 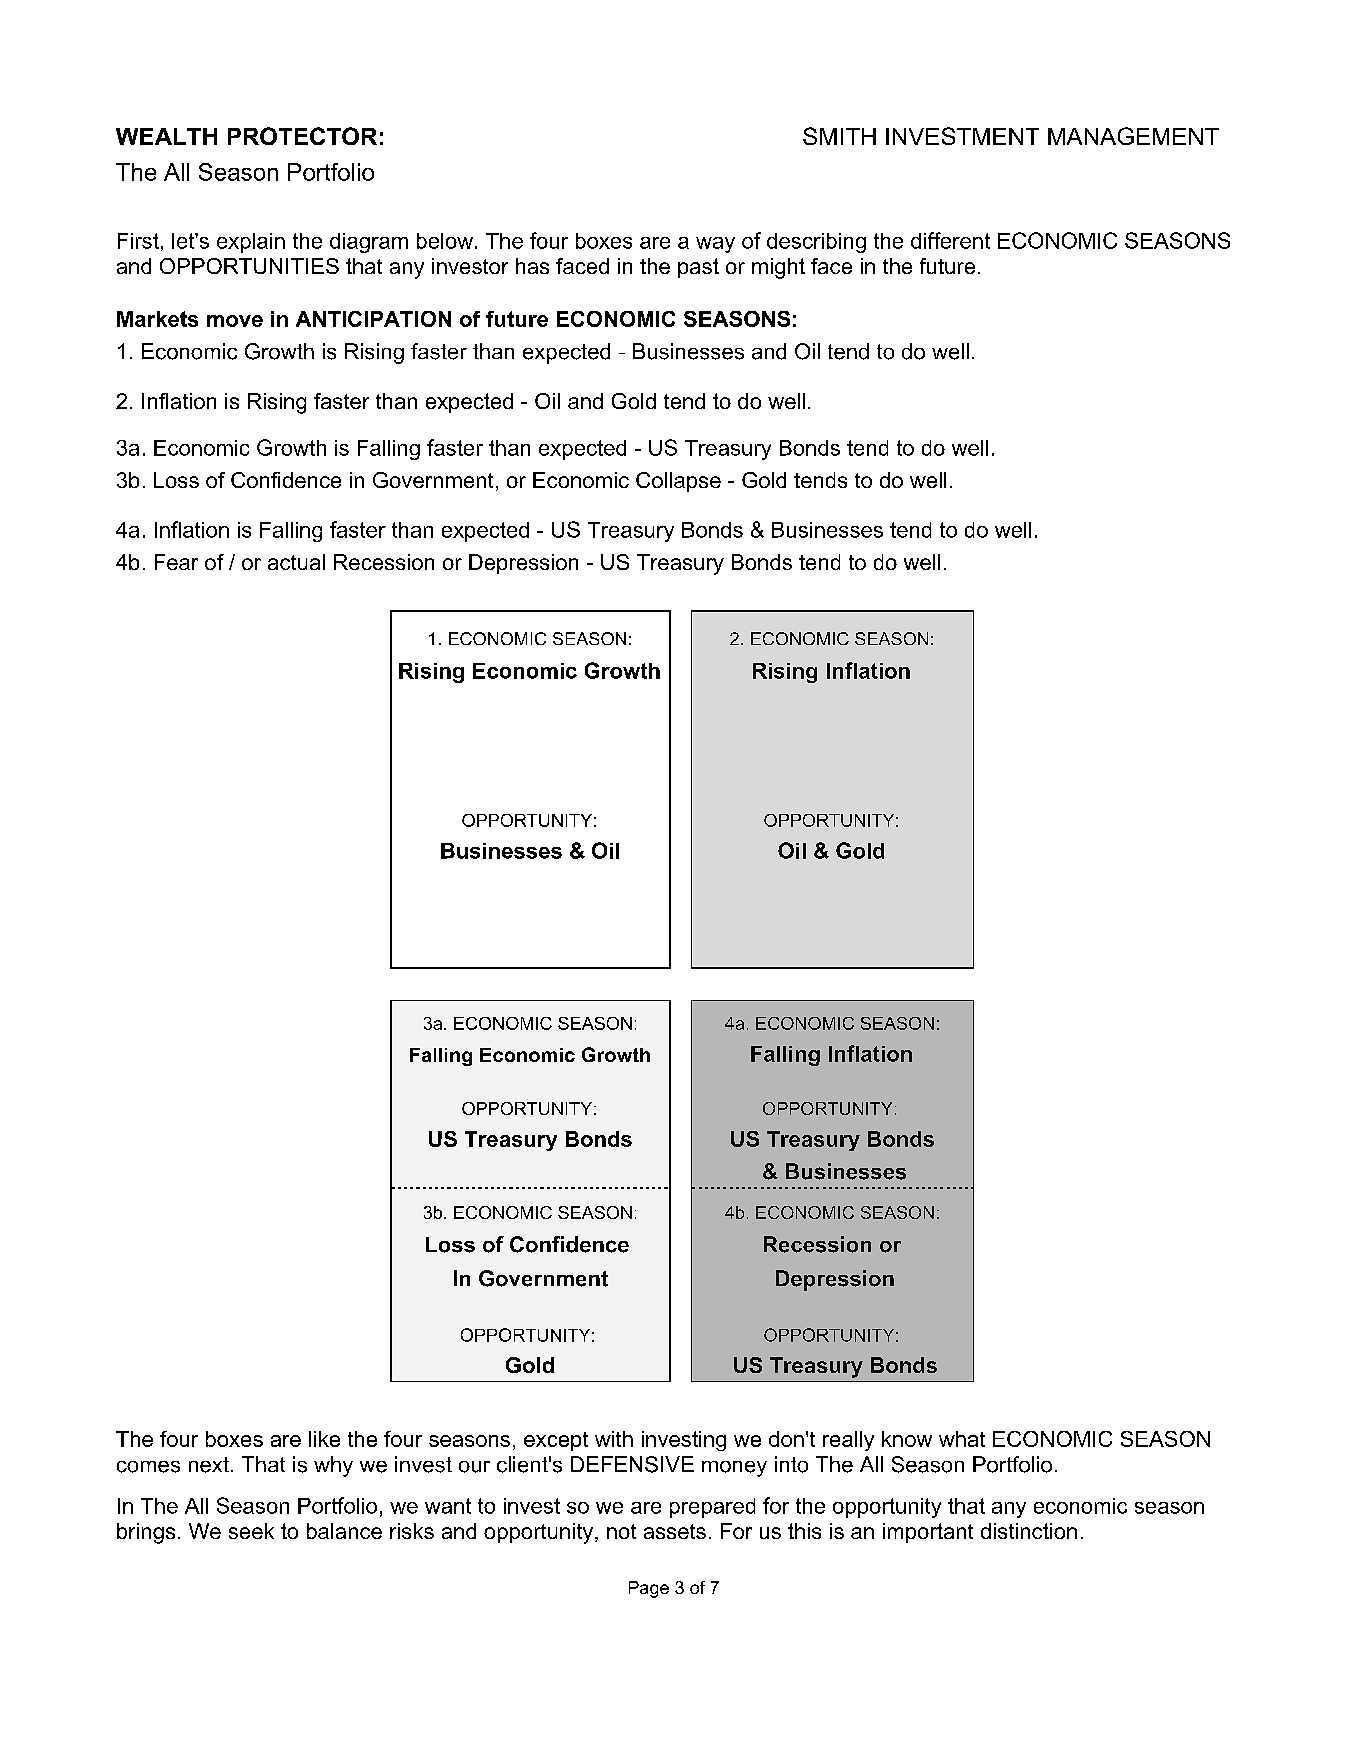 I want to click on Fear, so click(x=176, y=562).
